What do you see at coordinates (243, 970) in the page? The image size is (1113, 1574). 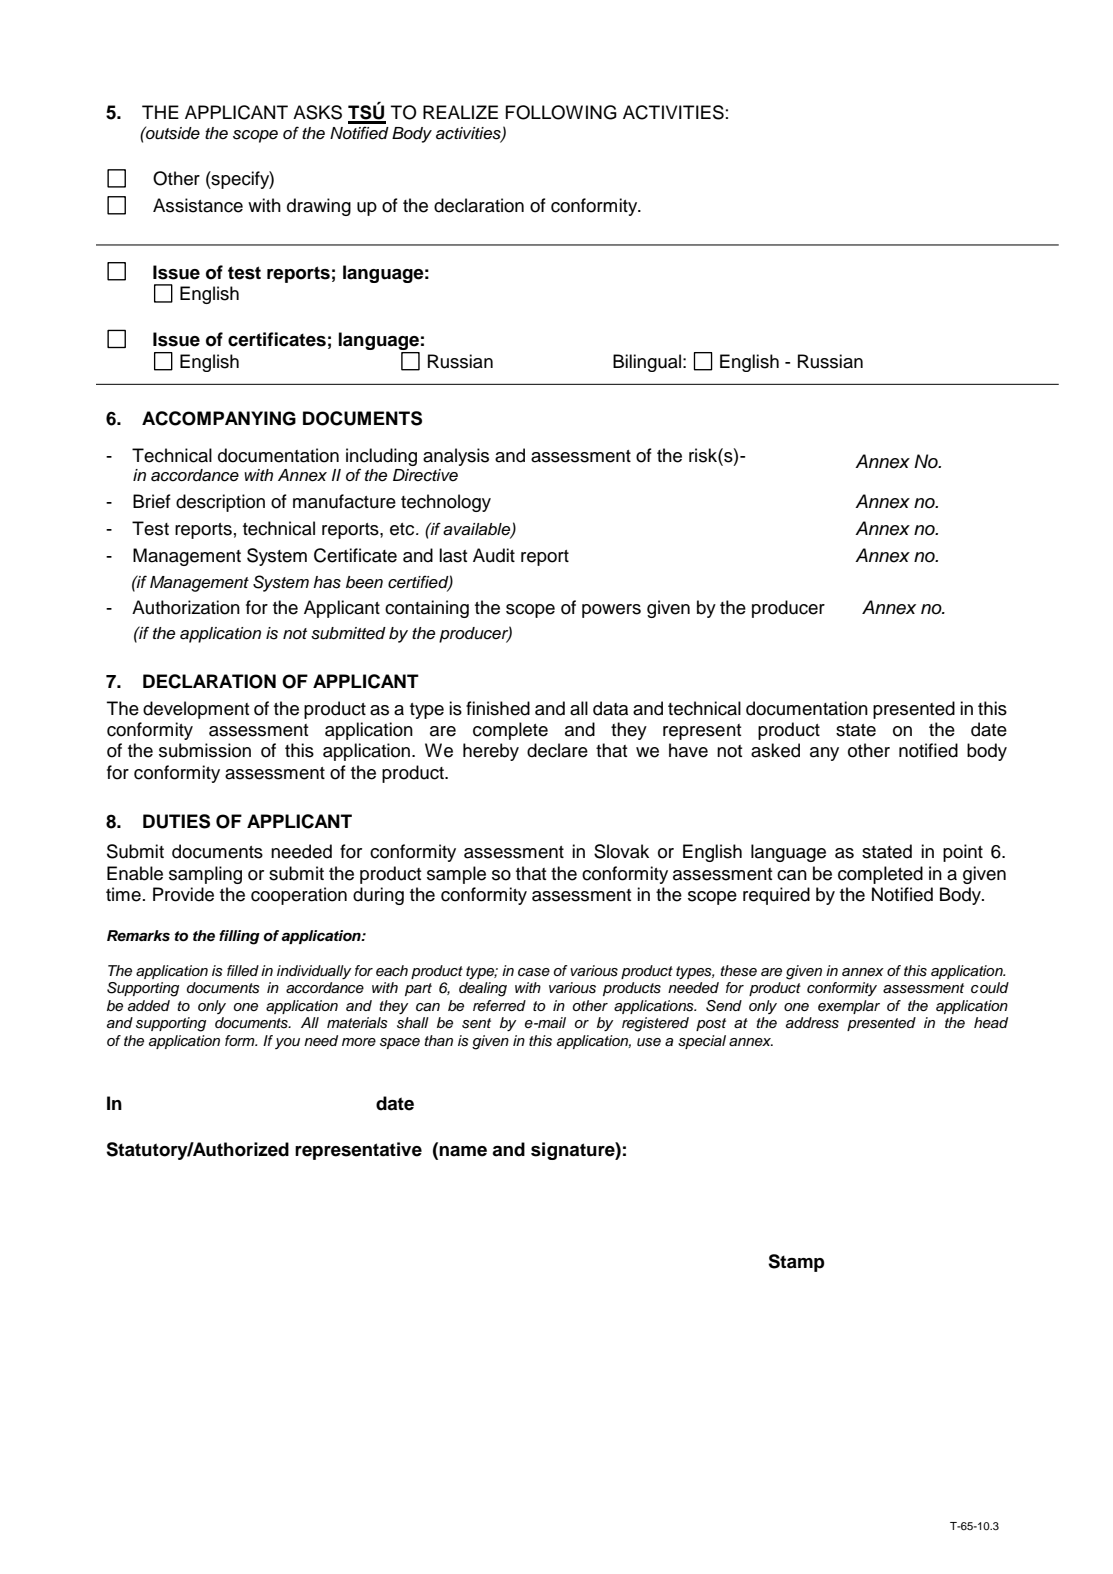 I see `filled` at bounding box center [243, 970].
